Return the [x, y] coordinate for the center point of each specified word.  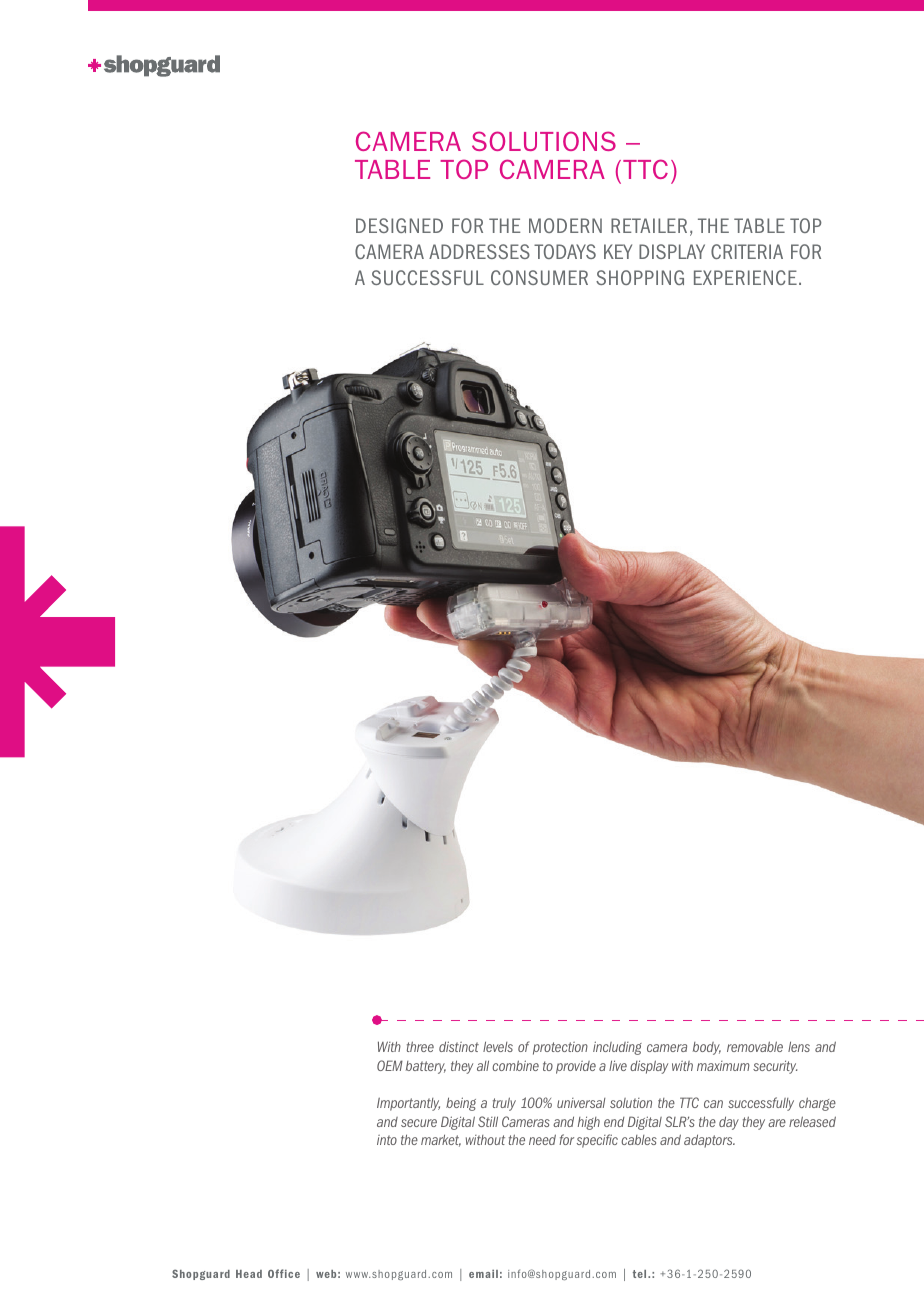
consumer [539, 277]
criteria [747, 251]
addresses [479, 251]
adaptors [709, 1141]
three [420, 1046]
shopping [640, 277]
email [483, 1274]
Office [284, 1273]
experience [745, 277]
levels [498, 1046]
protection [560, 1048]
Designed [399, 225]
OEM [390, 1065]
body [707, 1048]
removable [755, 1046]
